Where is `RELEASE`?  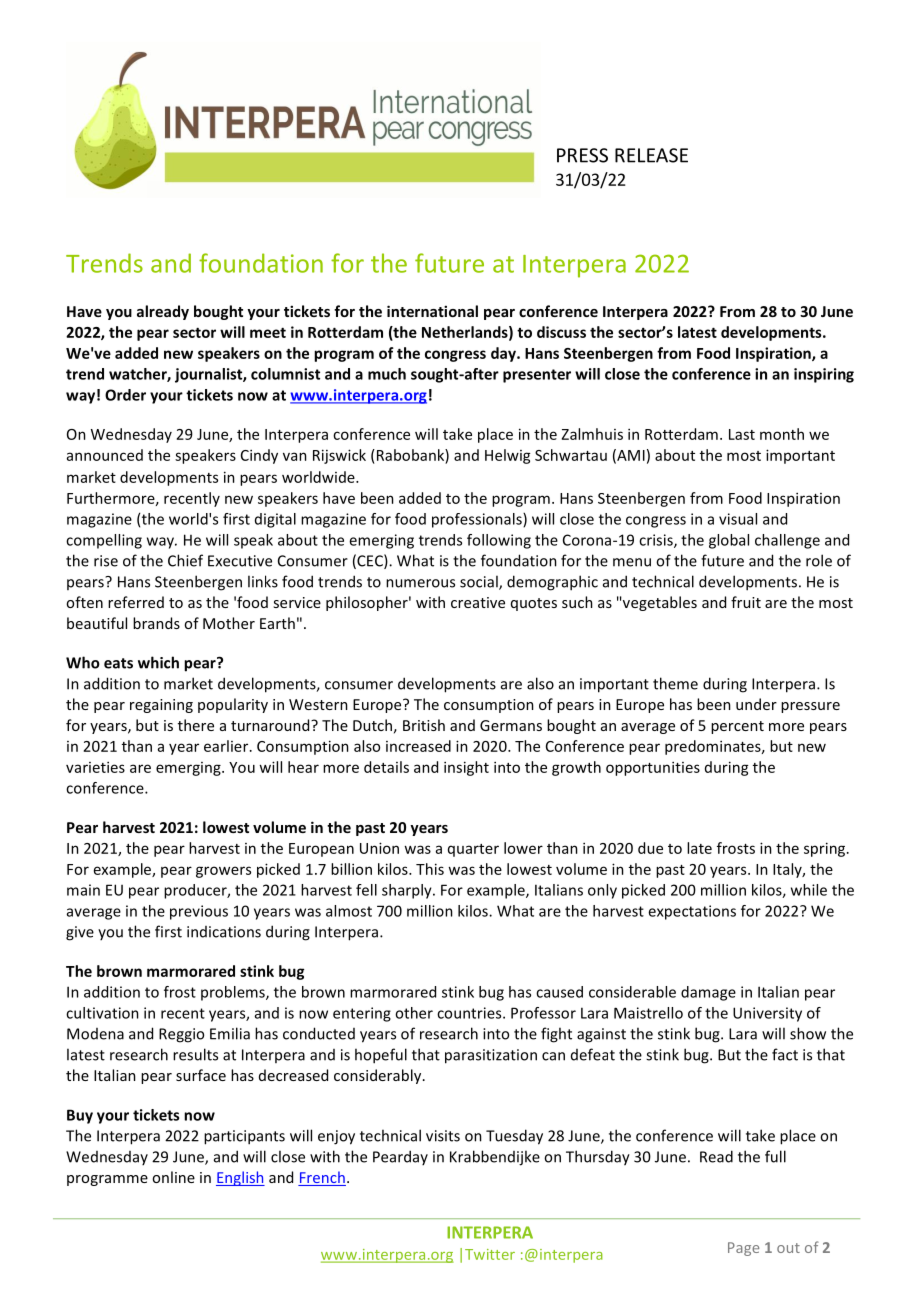 RELEASE is located at coordinates (651, 155).
